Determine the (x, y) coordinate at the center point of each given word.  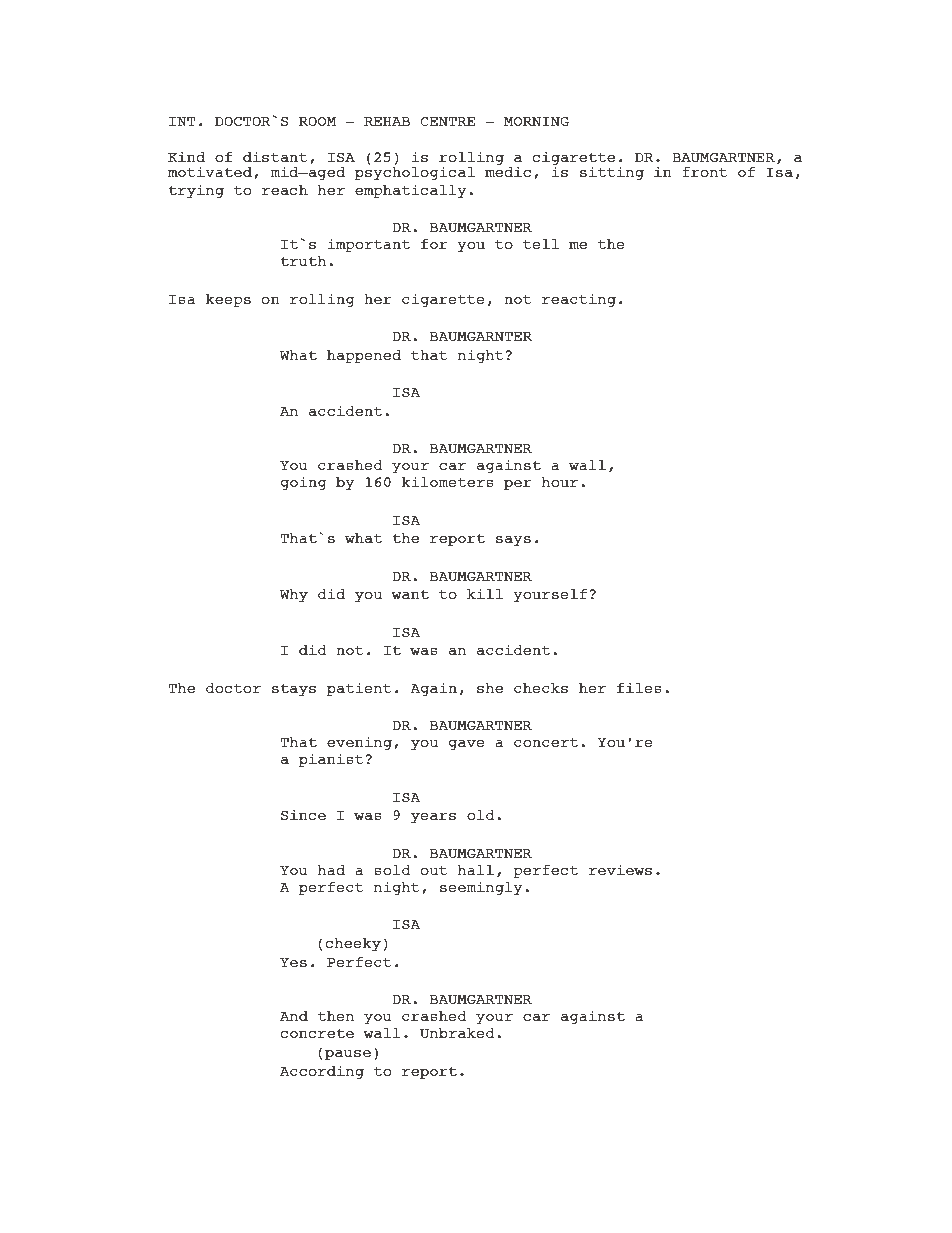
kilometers (448, 481)
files (639, 687)
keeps (228, 300)
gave (467, 745)
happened (364, 356)
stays (294, 690)
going (304, 483)
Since (303, 814)
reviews (620, 869)
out (434, 870)
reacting (579, 300)
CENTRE (447, 121)
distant (275, 156)
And (294, 1016)
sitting (612, 173)
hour (560, 482)
